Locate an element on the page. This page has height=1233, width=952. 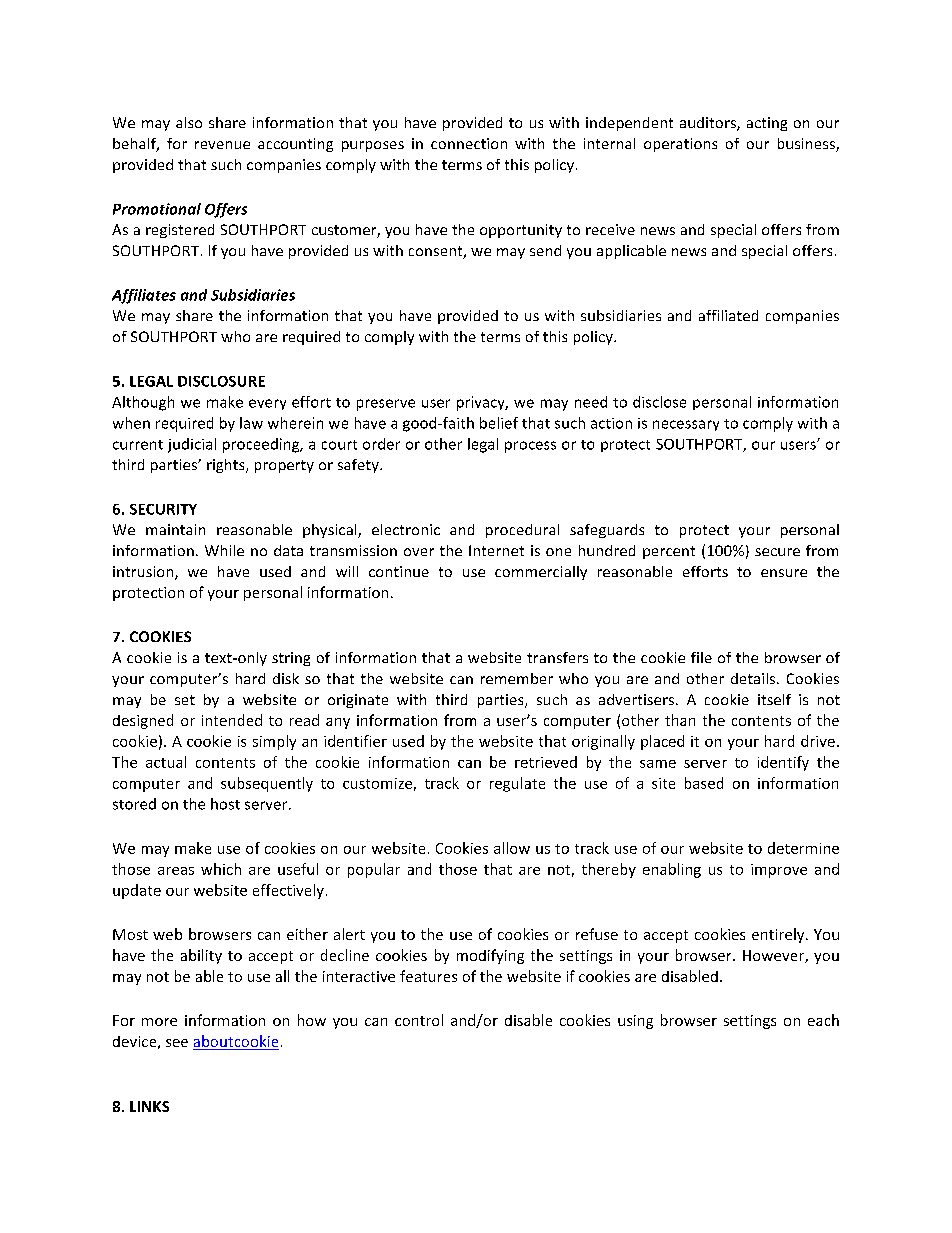
revenue is located at coordinates (222, 145).
